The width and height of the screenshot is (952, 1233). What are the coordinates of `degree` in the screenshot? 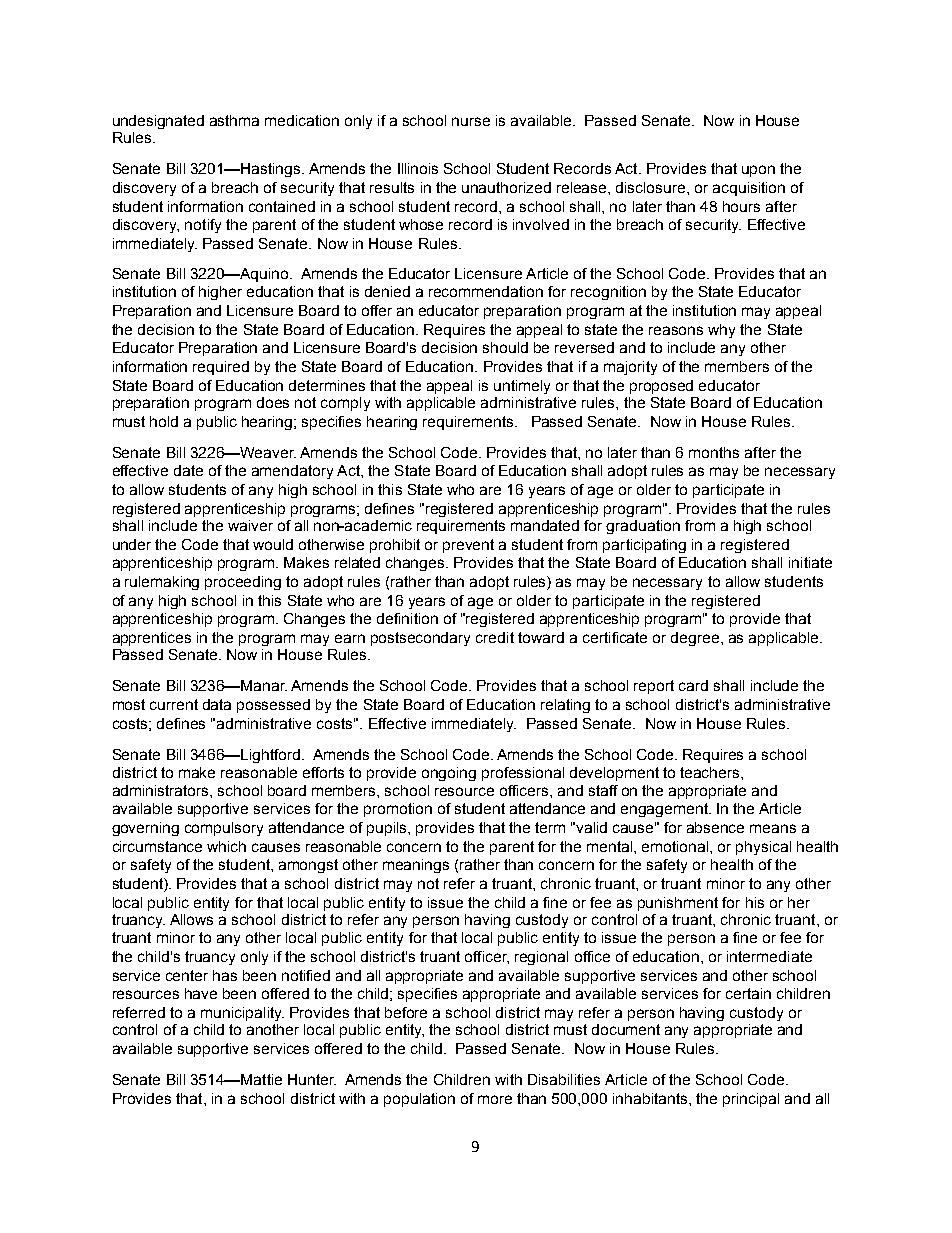 It's located at (696, 639).
